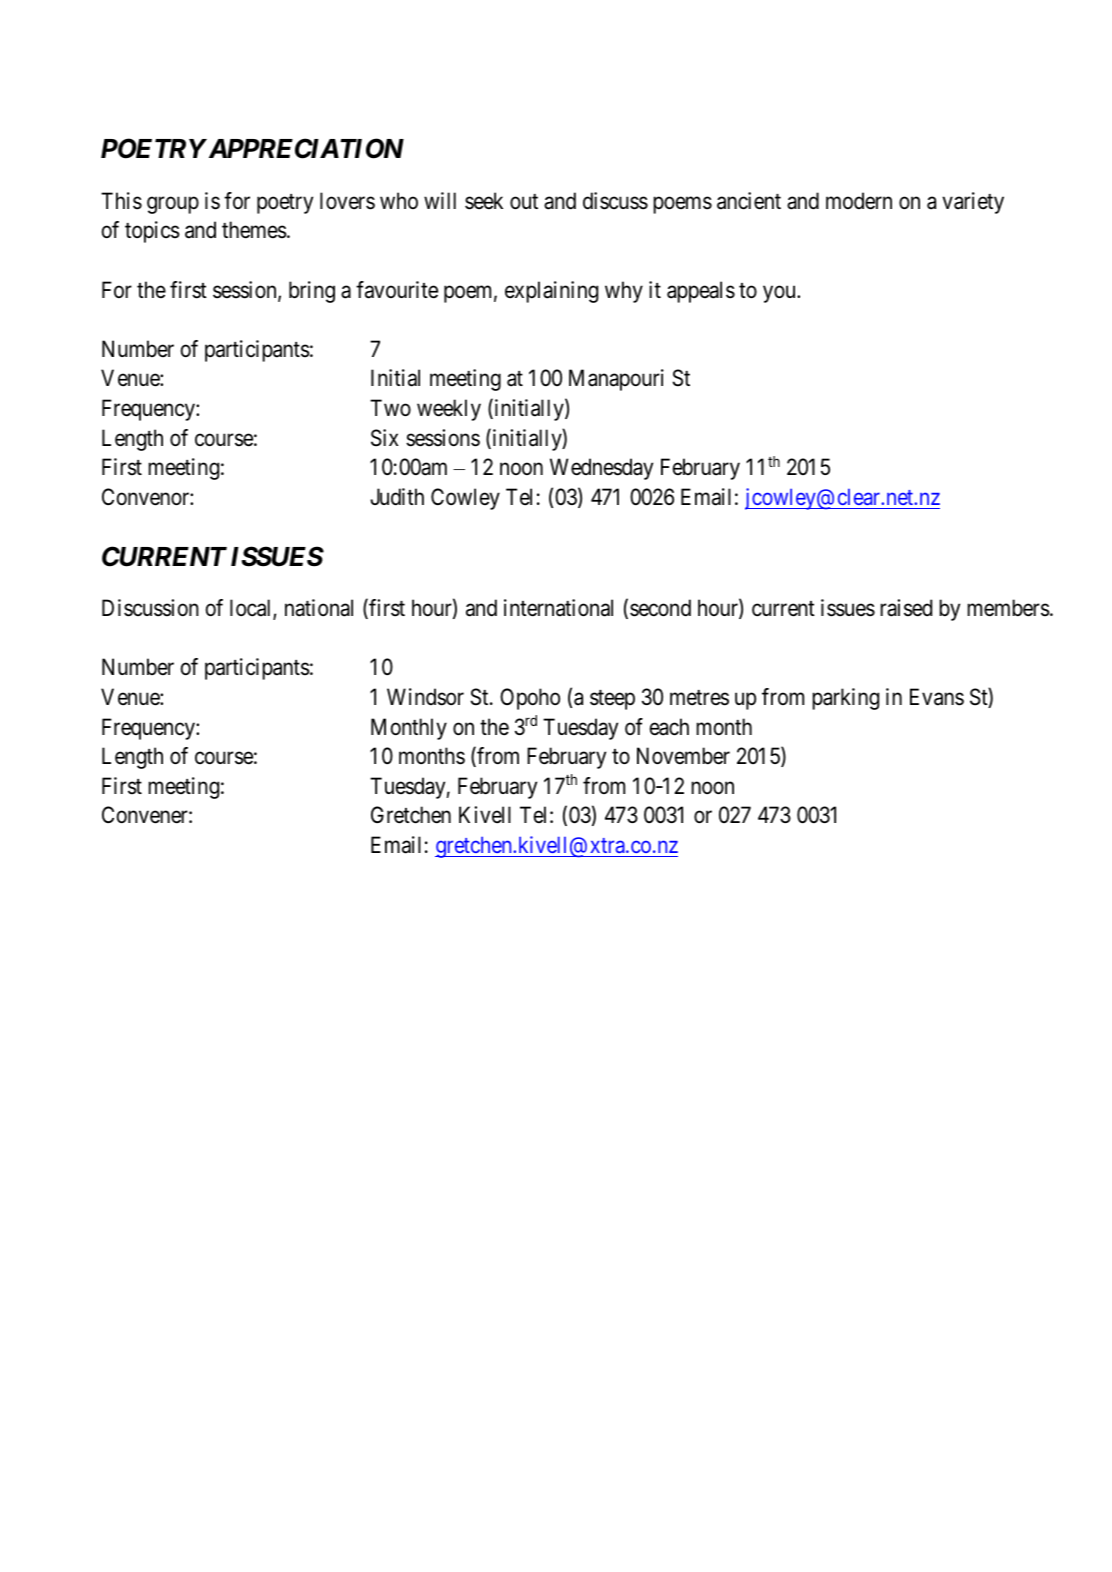  I want to click on appeals, so click(701, 292).
